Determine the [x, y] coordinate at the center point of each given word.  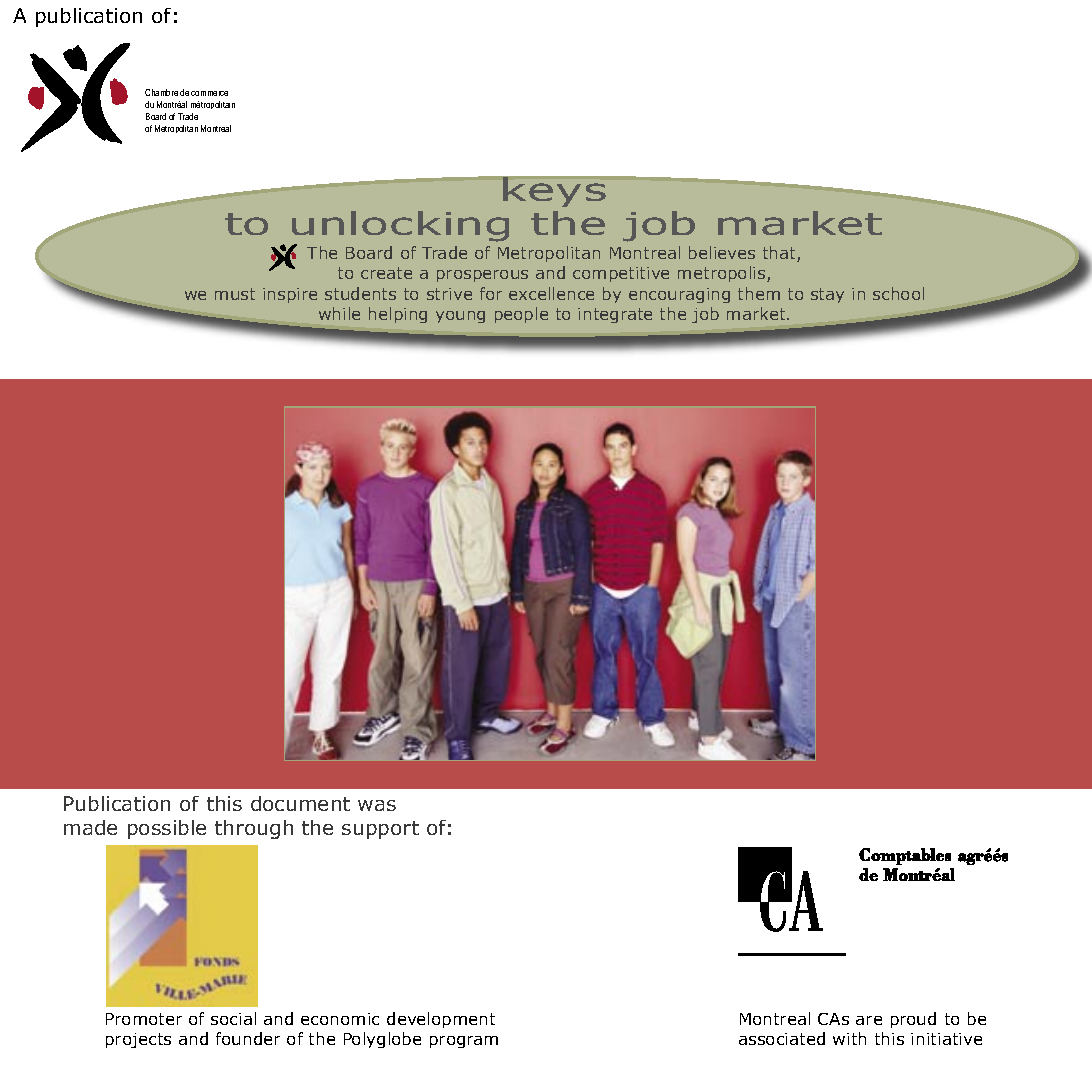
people [521, 315]
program [464, 1042]
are [869, 1020]
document [300, 803]
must [235, 294]
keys [555, 191]
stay [827, 295]
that [780, 254]
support [380, 830]
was [377, 805]
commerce [209, 93]
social [233, 1018]
